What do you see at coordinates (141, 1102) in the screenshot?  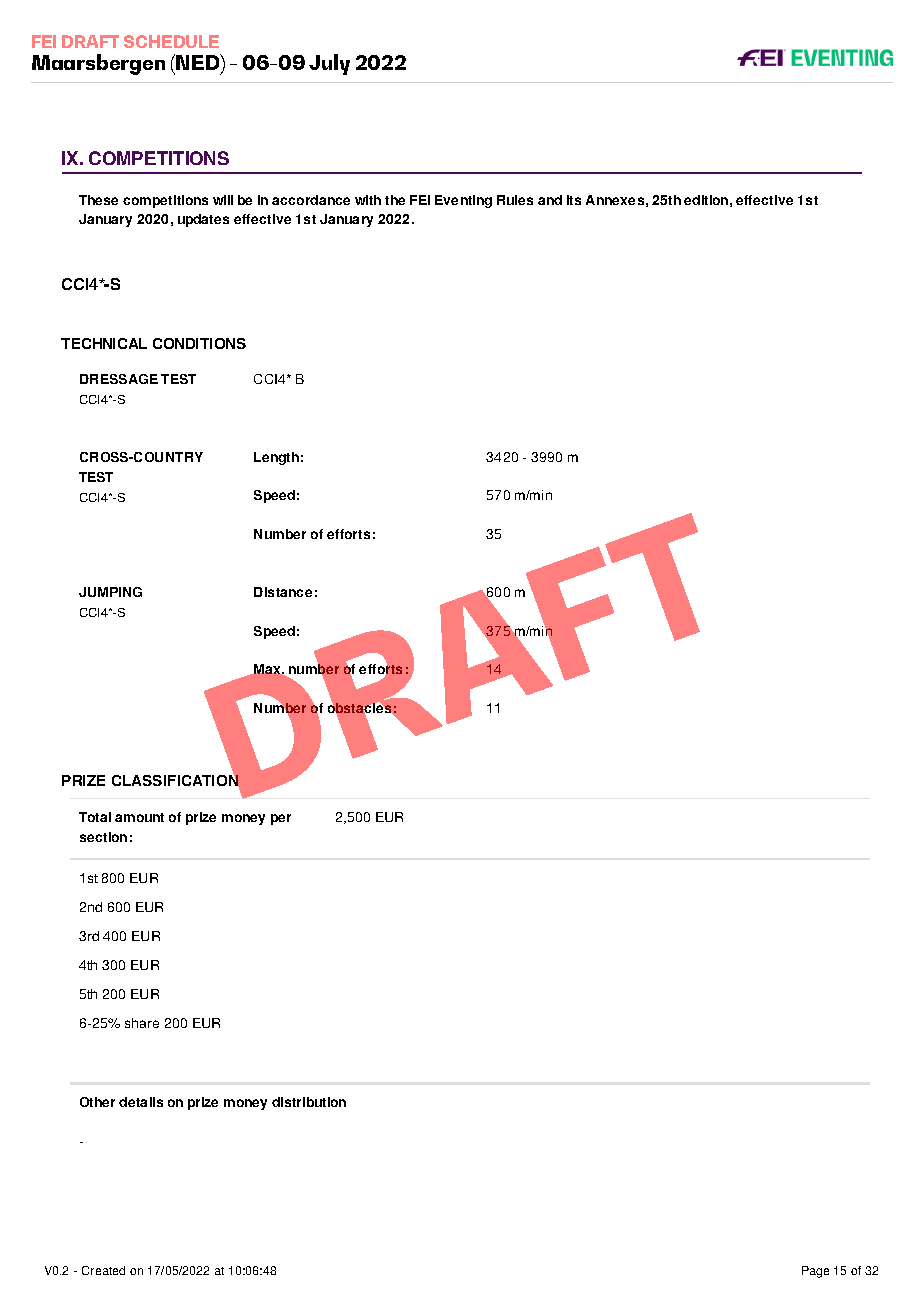 I see `details` at bounding box center [141, 1102].
